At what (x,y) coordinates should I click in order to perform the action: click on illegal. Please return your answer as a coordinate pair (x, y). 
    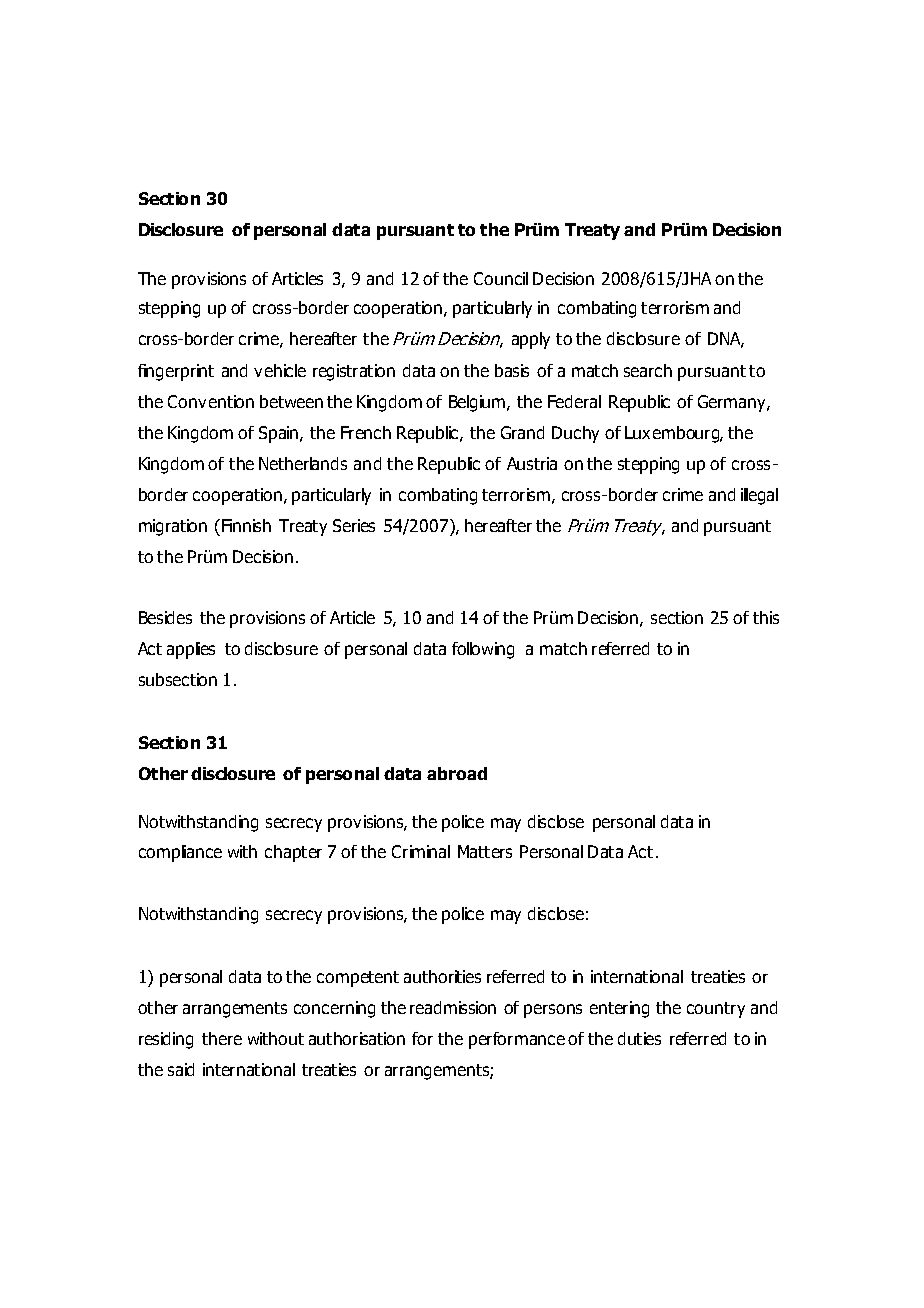
    Looking at the image, I should click on (759, 496).
